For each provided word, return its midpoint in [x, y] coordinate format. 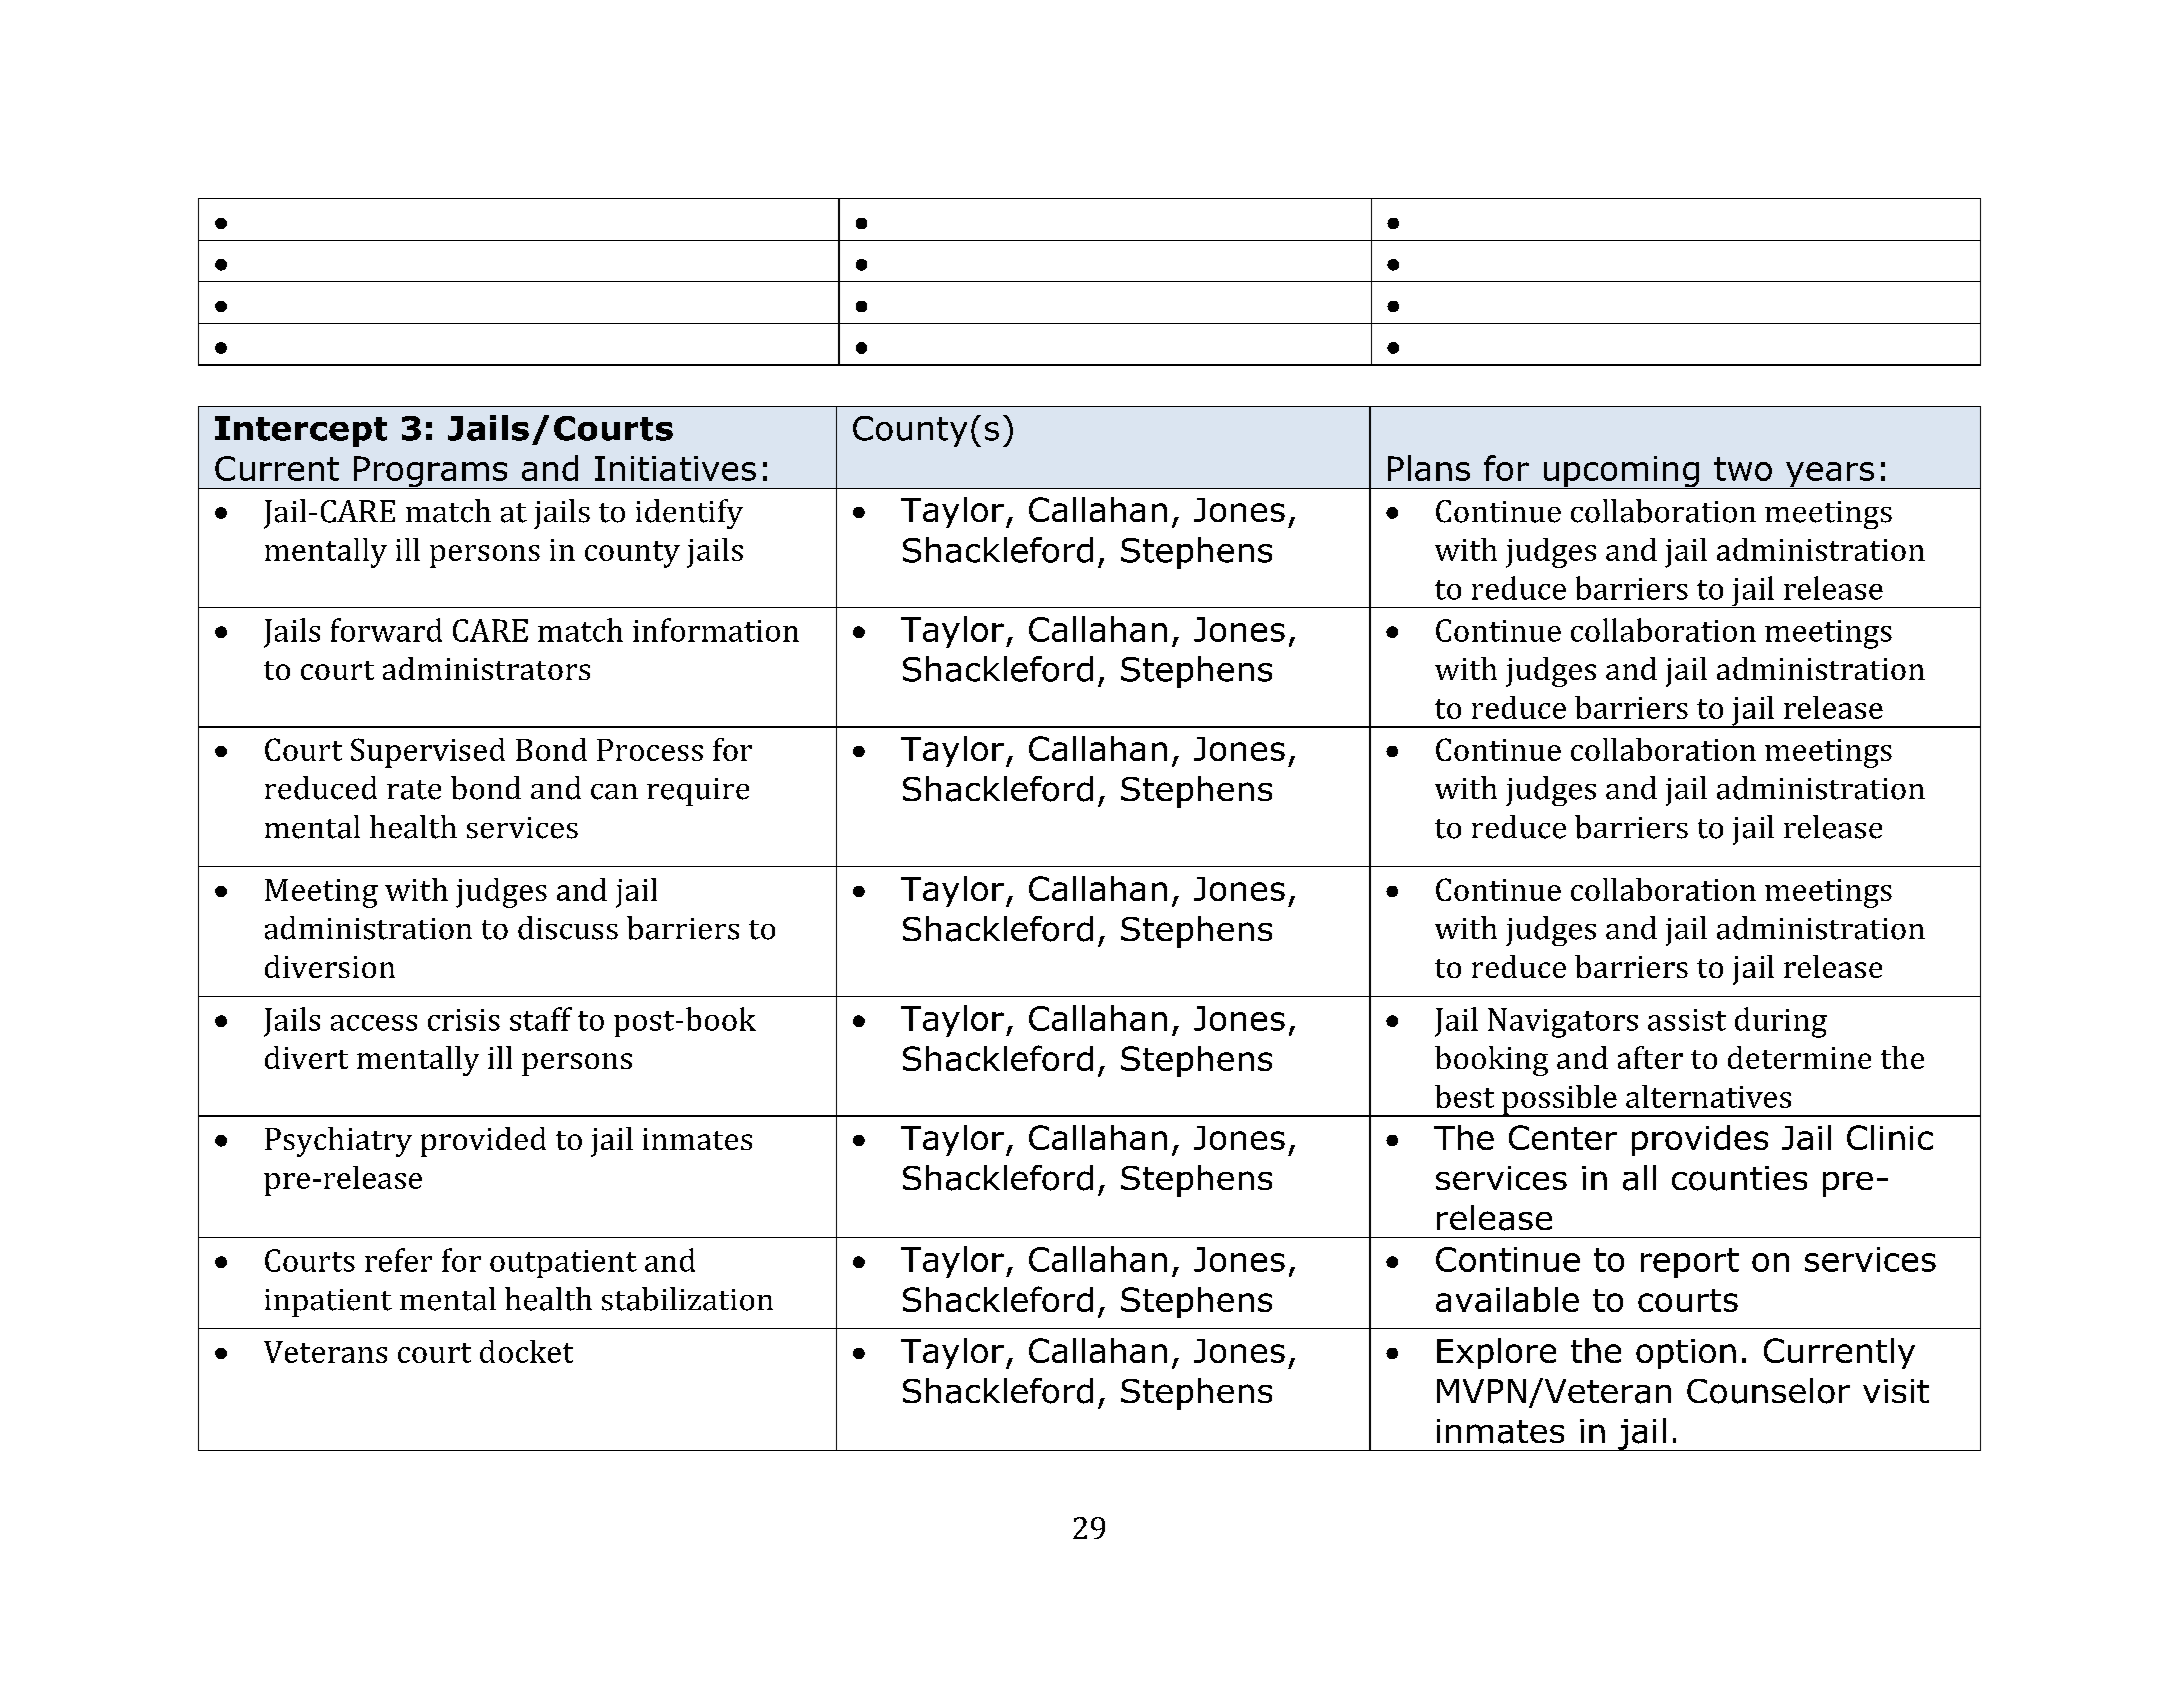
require [698, 792]
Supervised [428, 753]
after [1650, 1057]
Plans [1429, 468]
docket [526, 1351]
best [1464, 1096]
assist [1687, 1020]
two [1743, 469]
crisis [464, 1020]
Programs [431, 472]
